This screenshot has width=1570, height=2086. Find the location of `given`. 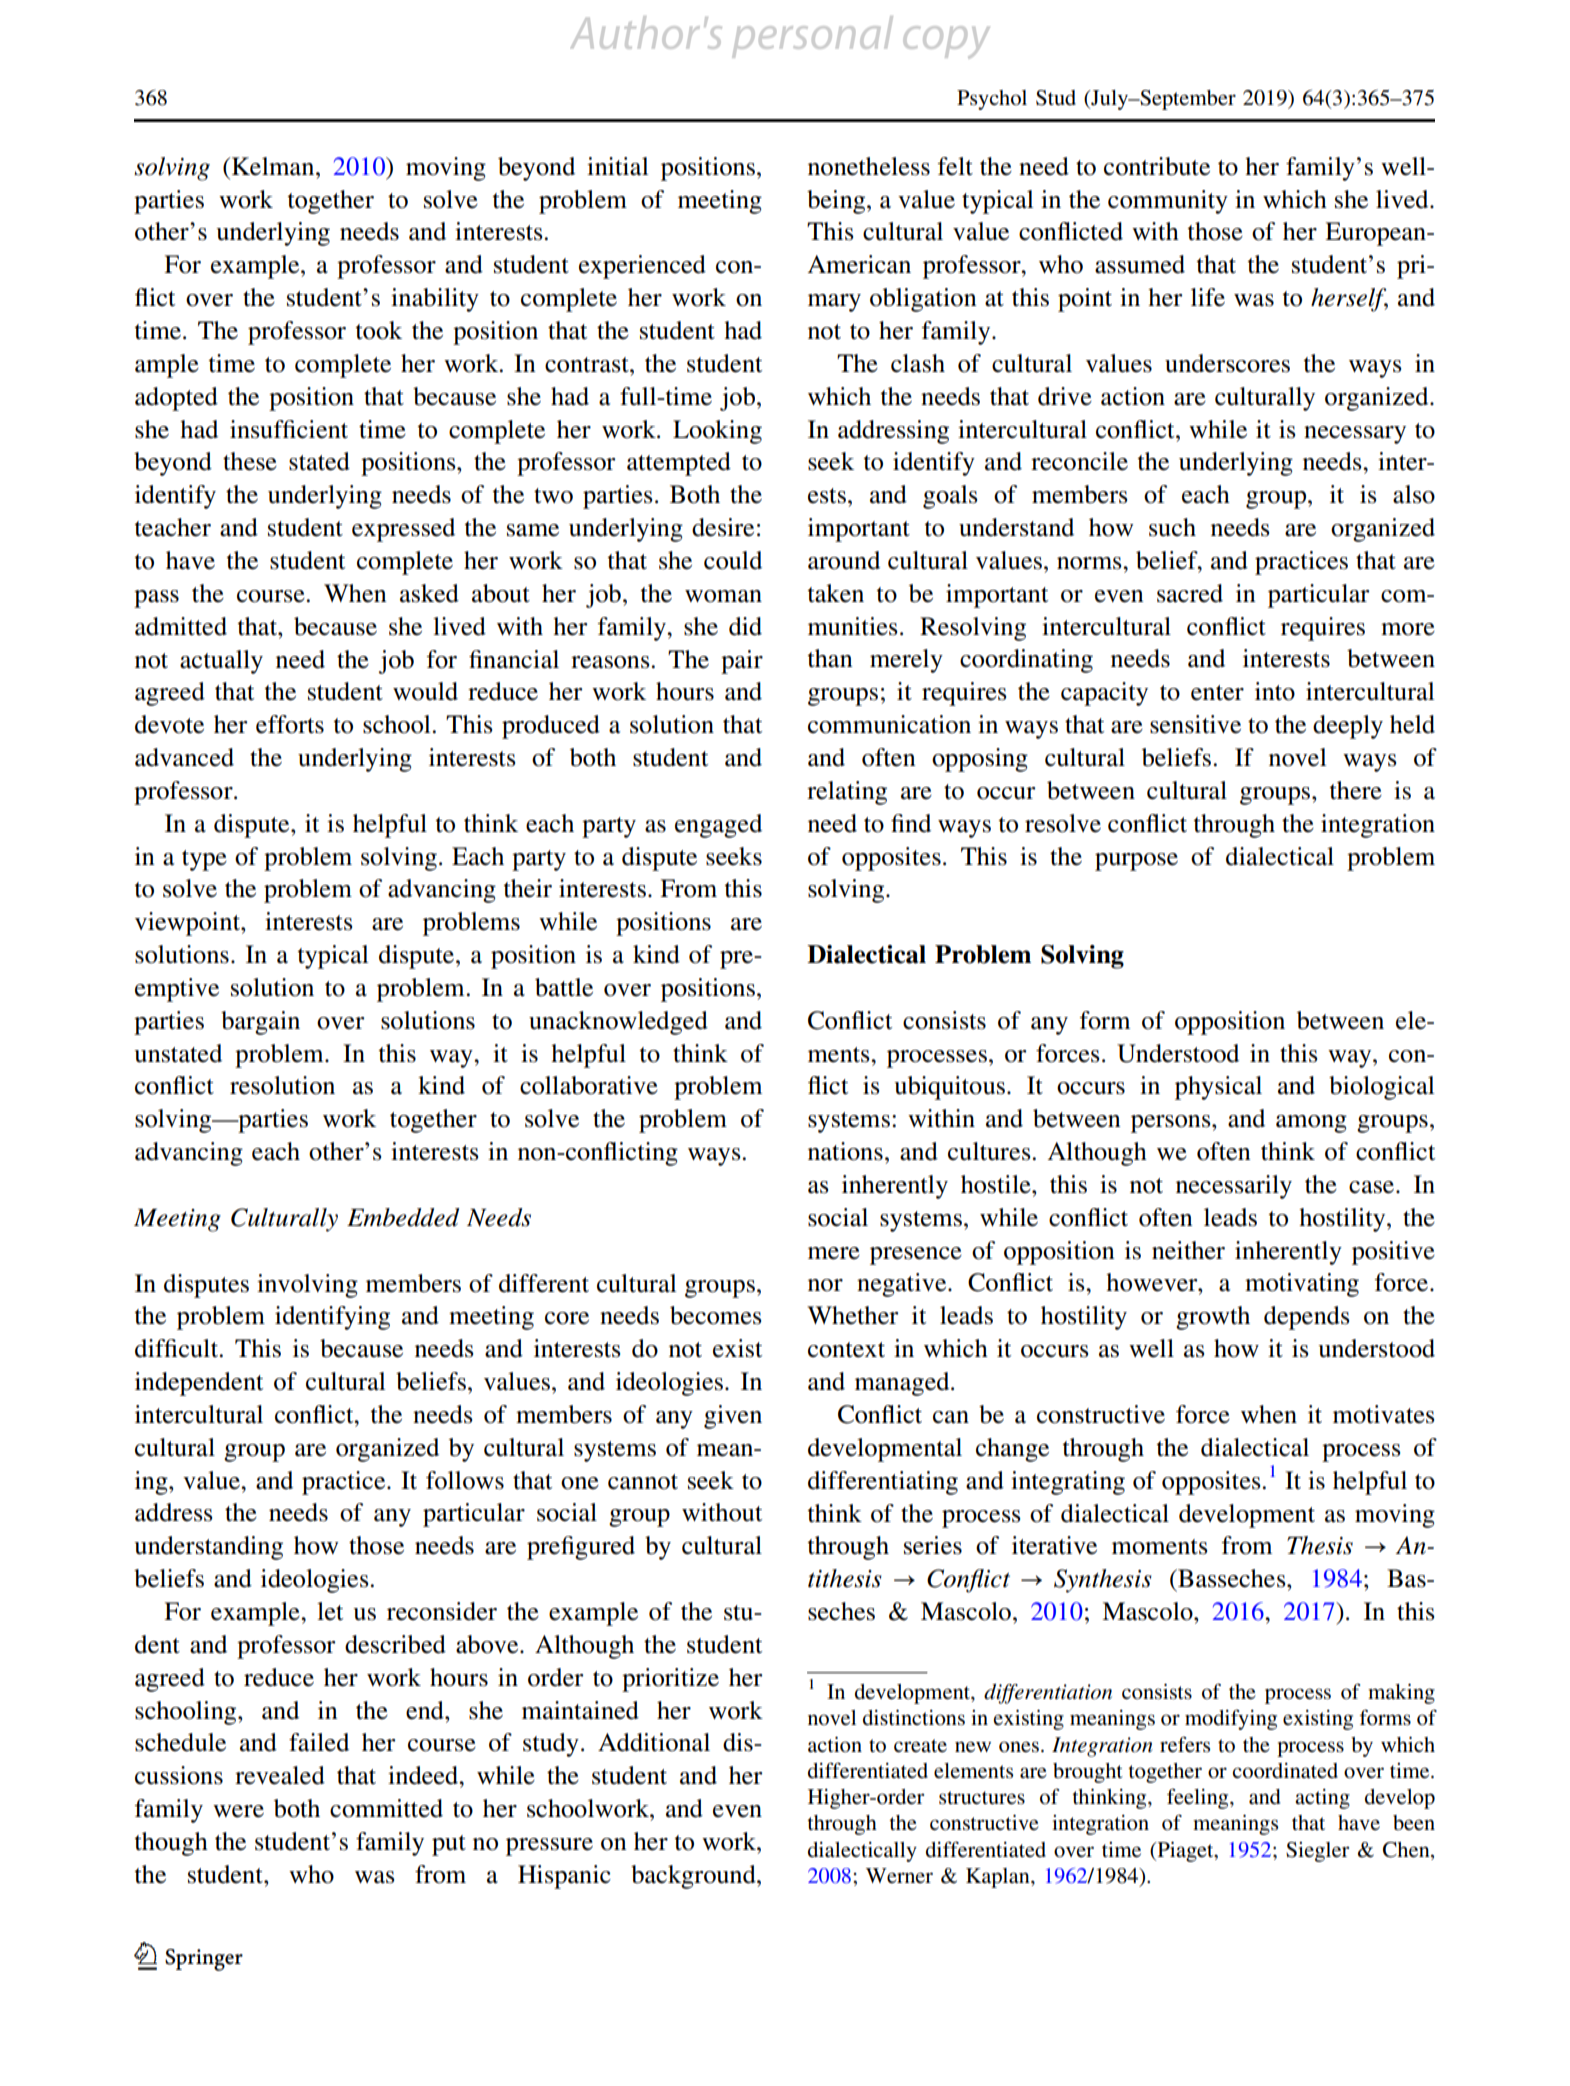

given is located at coordinates (733, 1417).
